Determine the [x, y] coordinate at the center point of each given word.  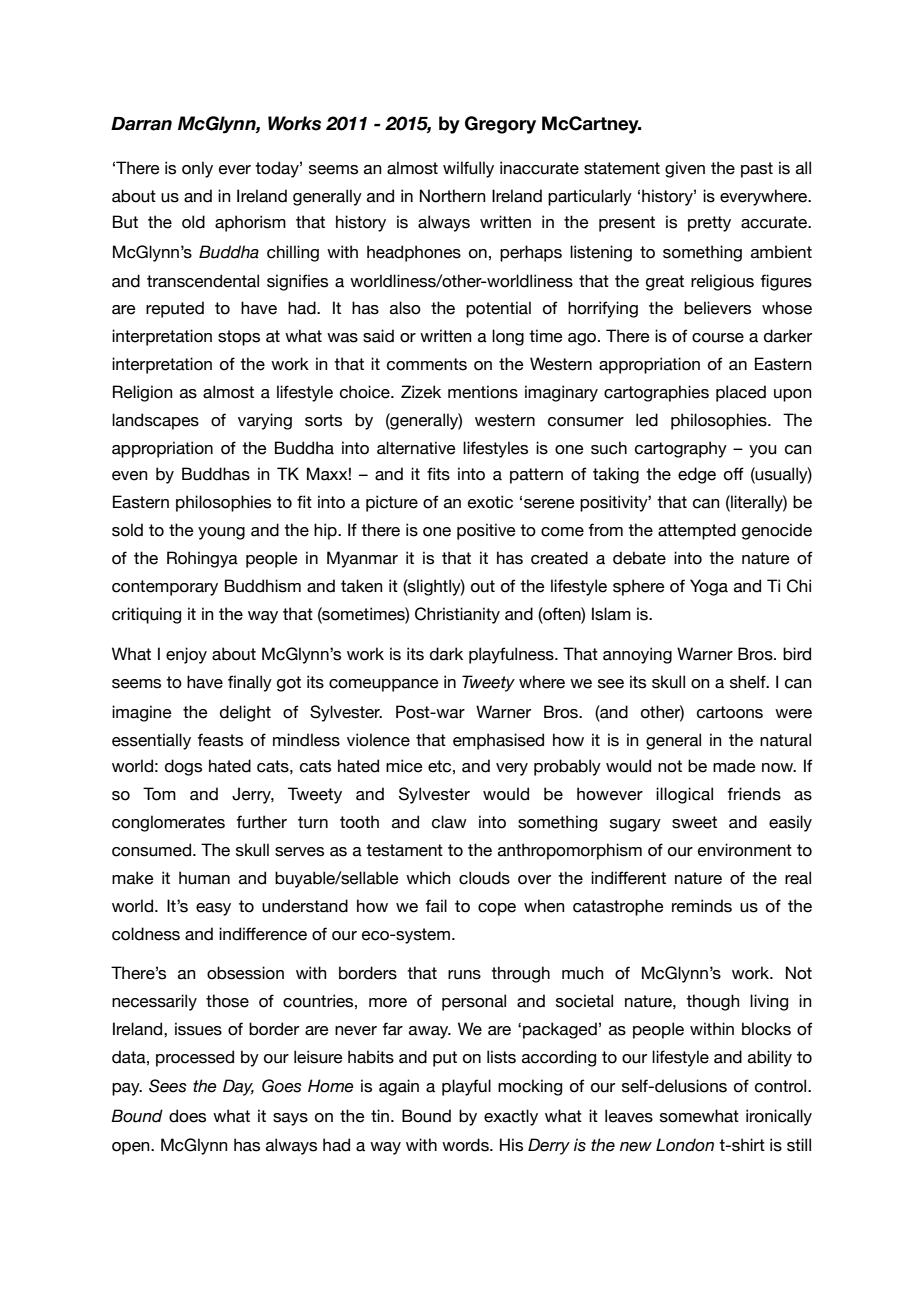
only [197, 169]
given [685, 169]
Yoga [709, 587]
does [187, 1116]
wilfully [468, 169]
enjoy [186, 655]
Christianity [457, 615]
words [466, 1145]
